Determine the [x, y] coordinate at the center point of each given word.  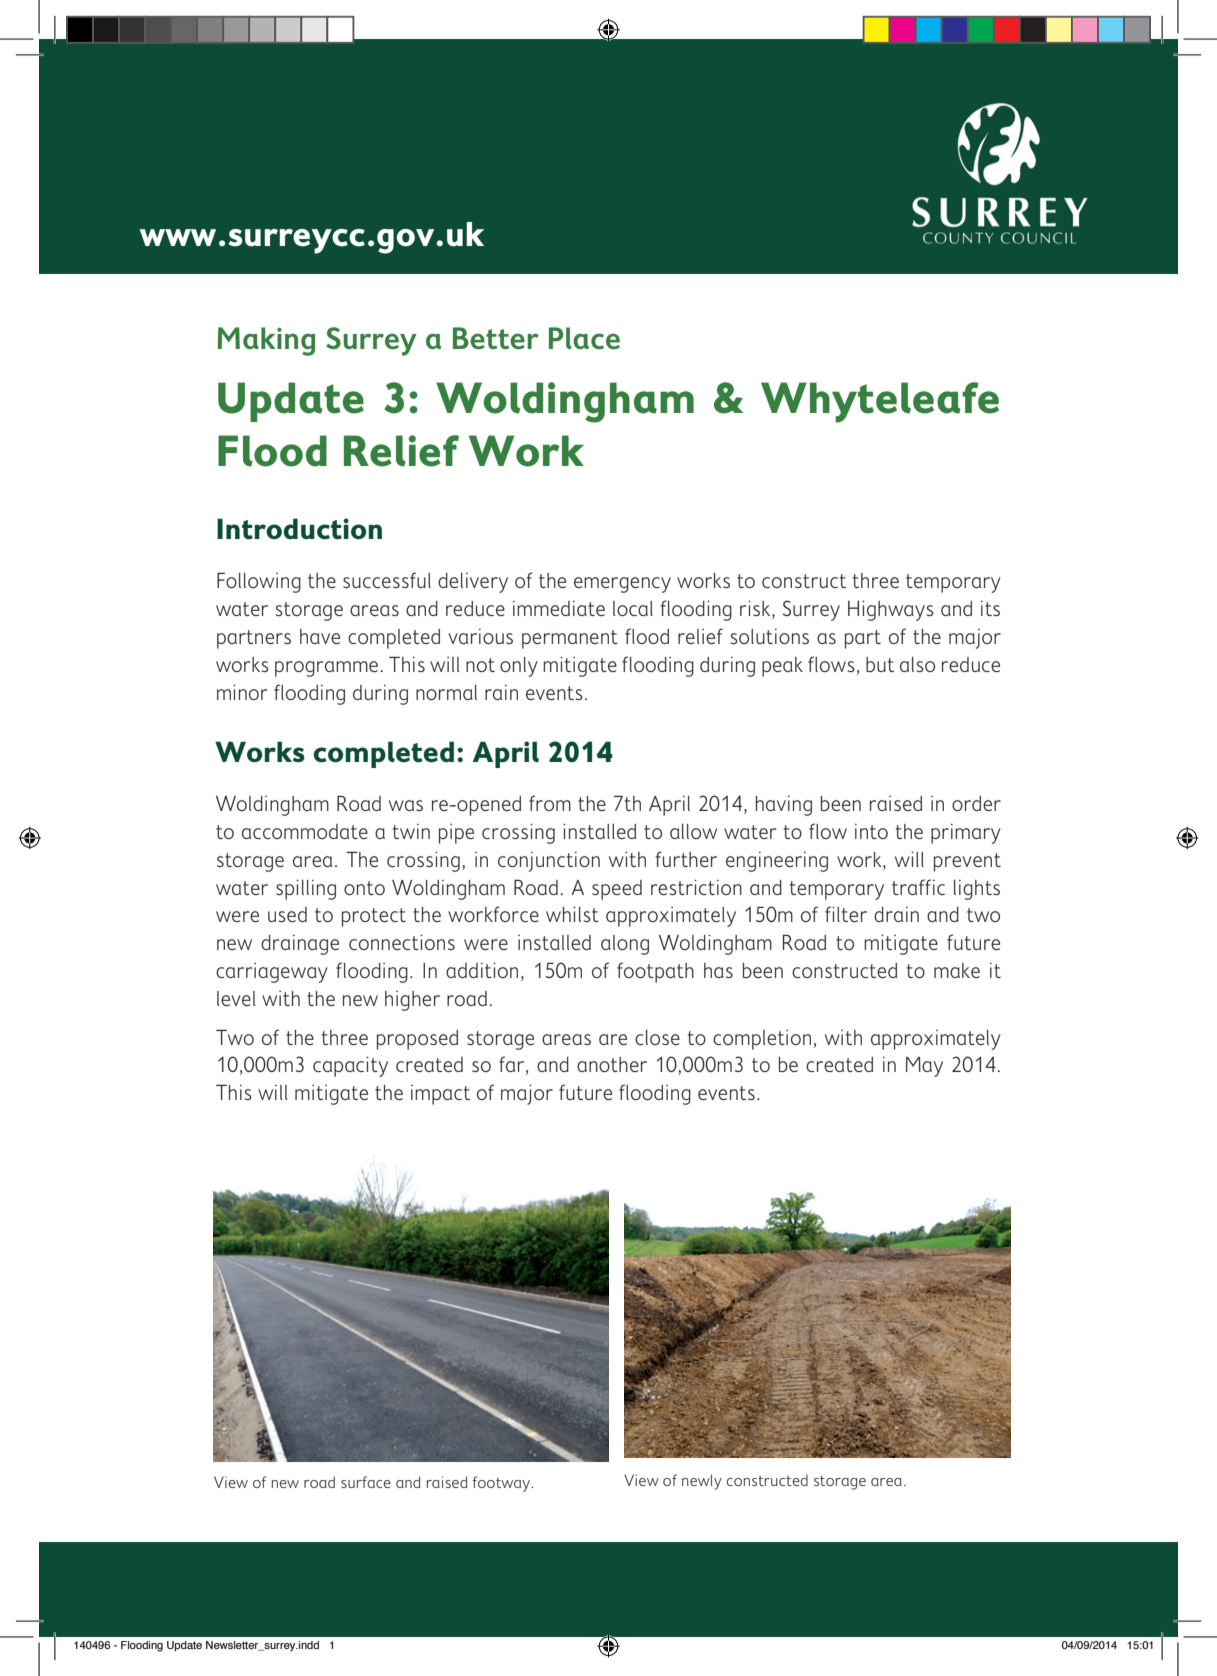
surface [366, 1482]
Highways [891, 610]
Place [584, 338]
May [924, 1067]
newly [702, 1482]
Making [266, 341]
